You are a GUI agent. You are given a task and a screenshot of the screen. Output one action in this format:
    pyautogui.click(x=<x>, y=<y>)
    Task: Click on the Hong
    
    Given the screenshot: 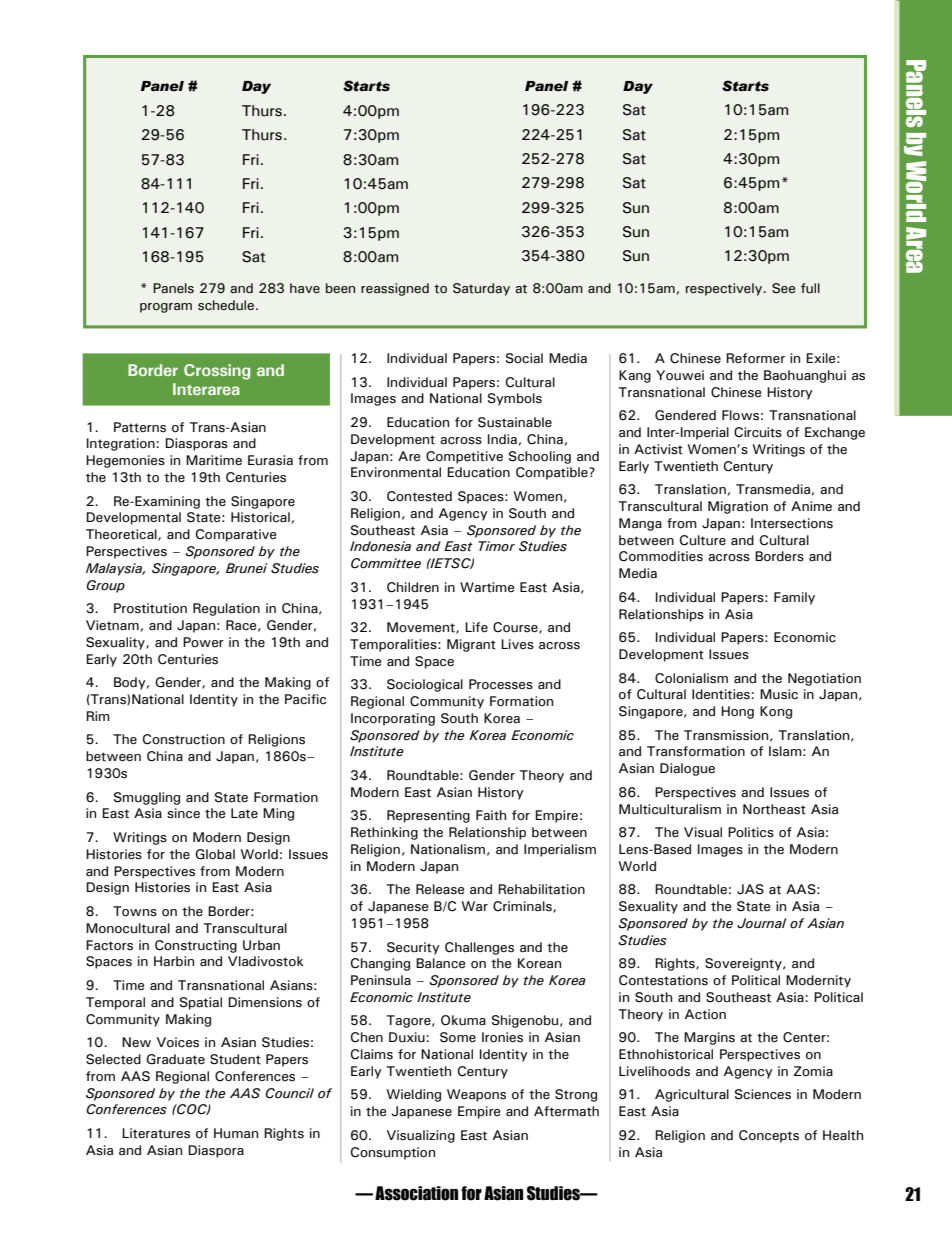 What is the action you would take?
    pyautogui.click(x=737, y=712)
